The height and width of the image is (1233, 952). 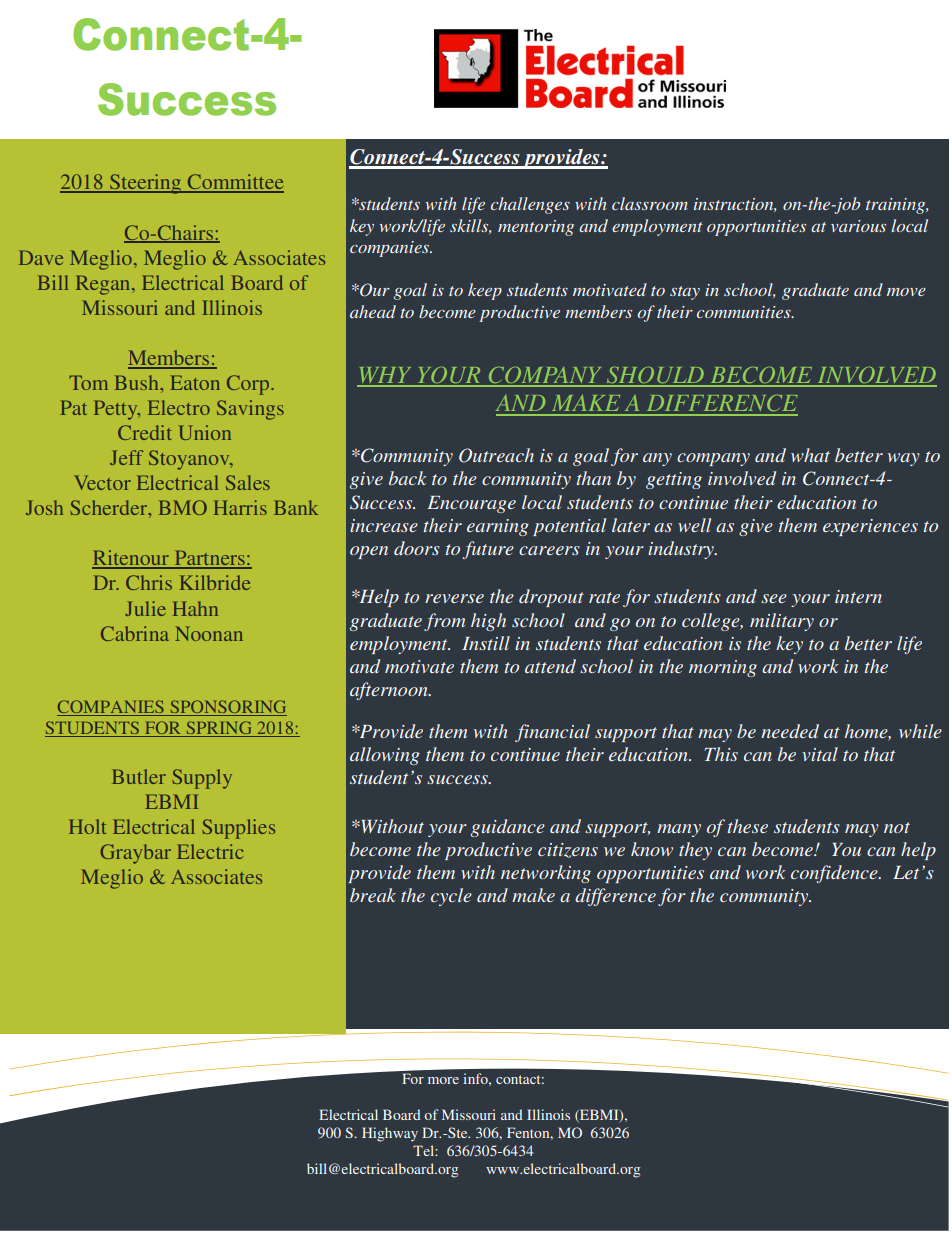 I want to click on more, so click(x=443, y=1080).
